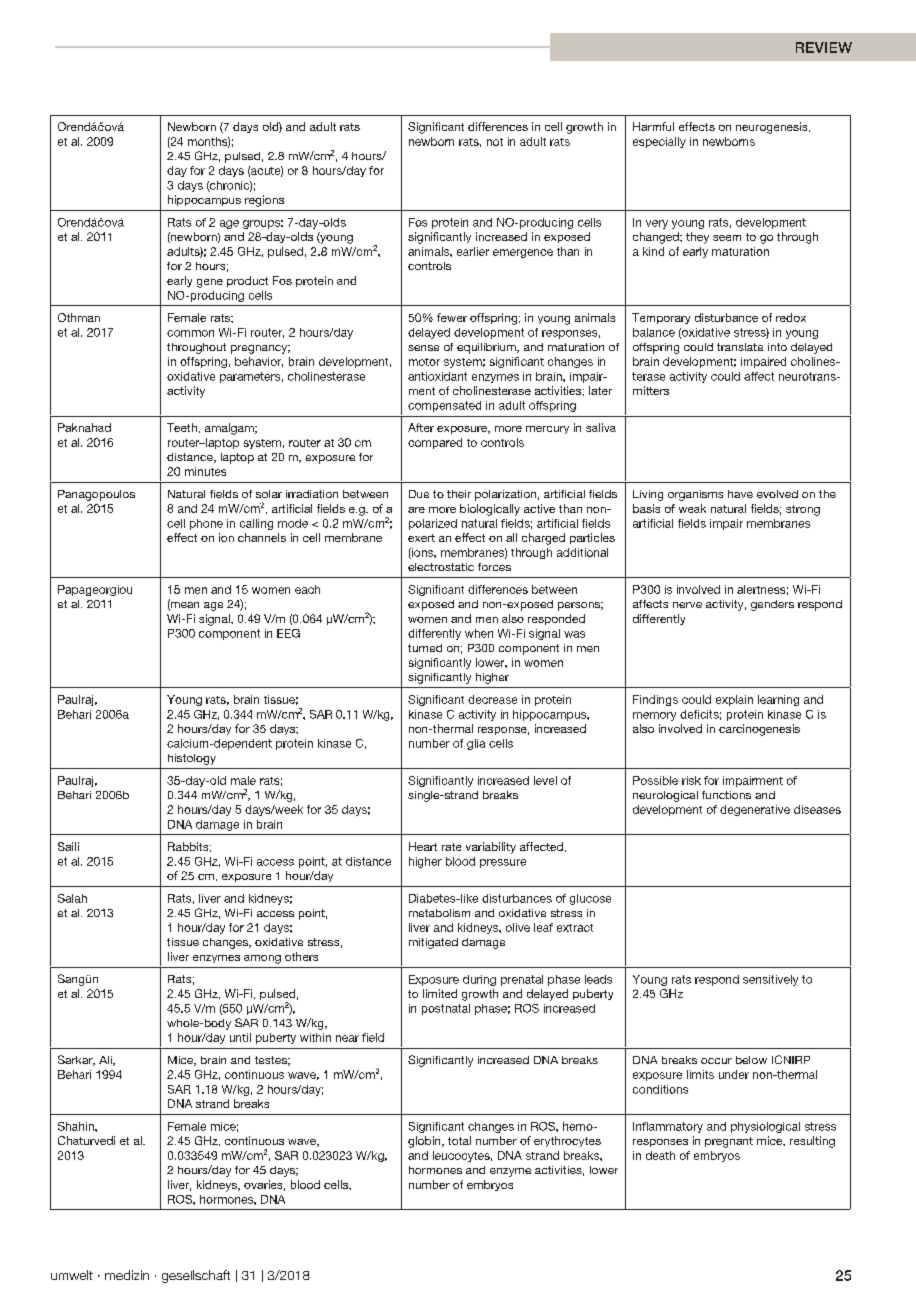 This screenshot has height=1316, width=916. I want to click on have, so click(740, 494).
